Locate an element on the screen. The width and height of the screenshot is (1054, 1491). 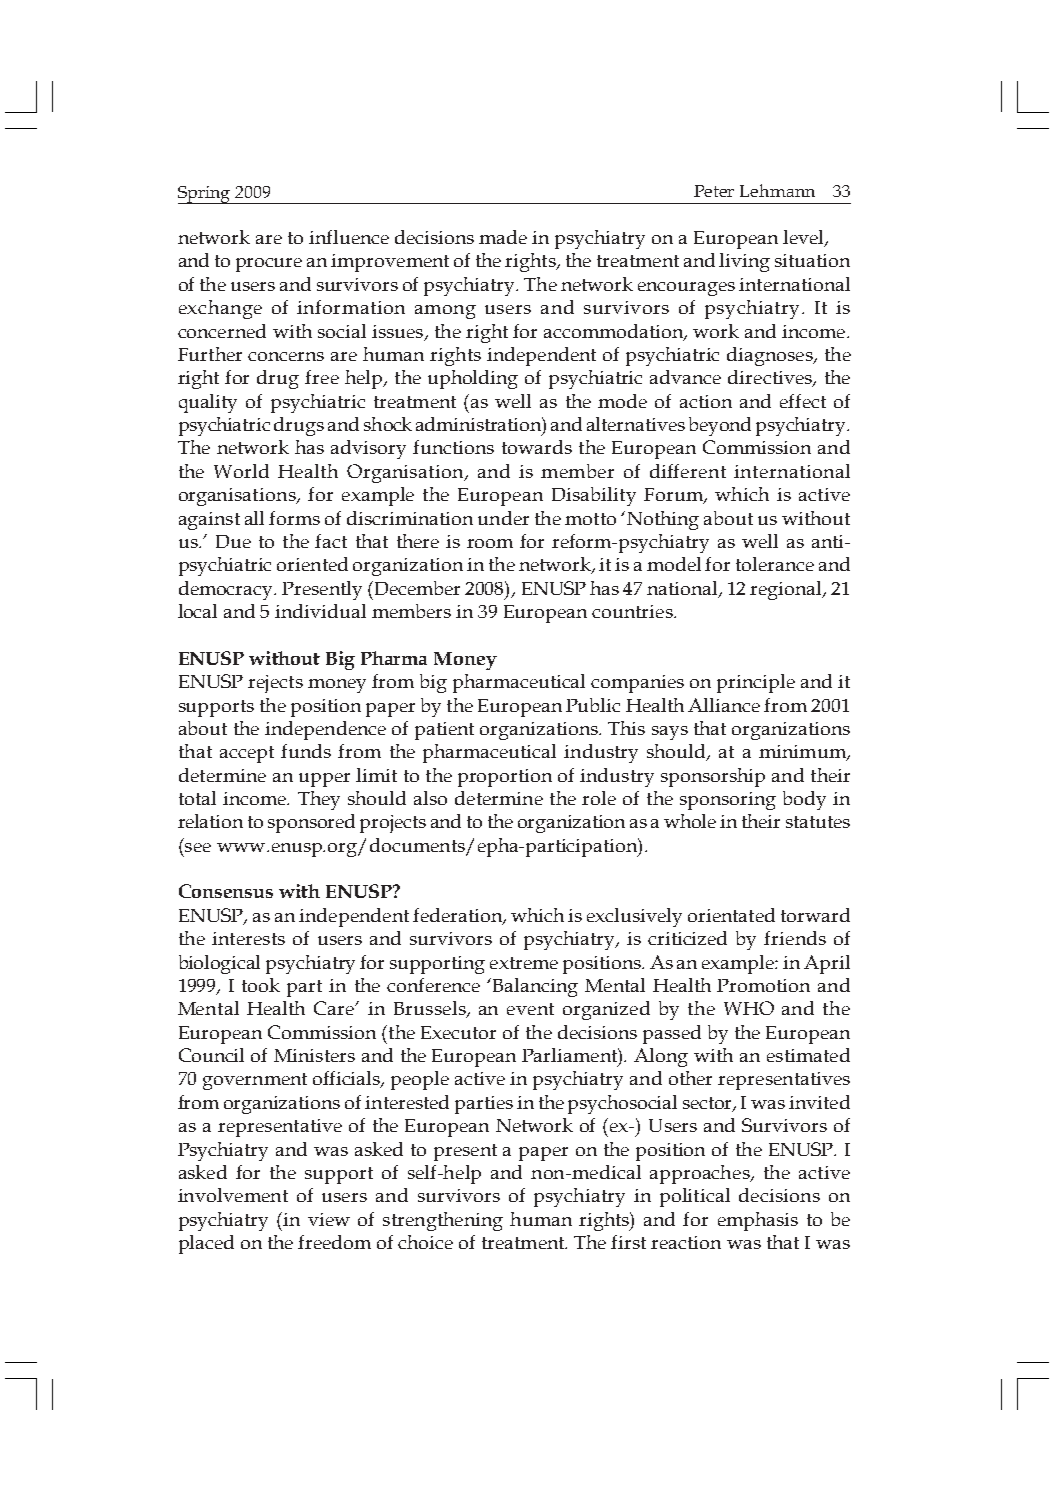
strengthening is located at coordinates (443, 1221).
